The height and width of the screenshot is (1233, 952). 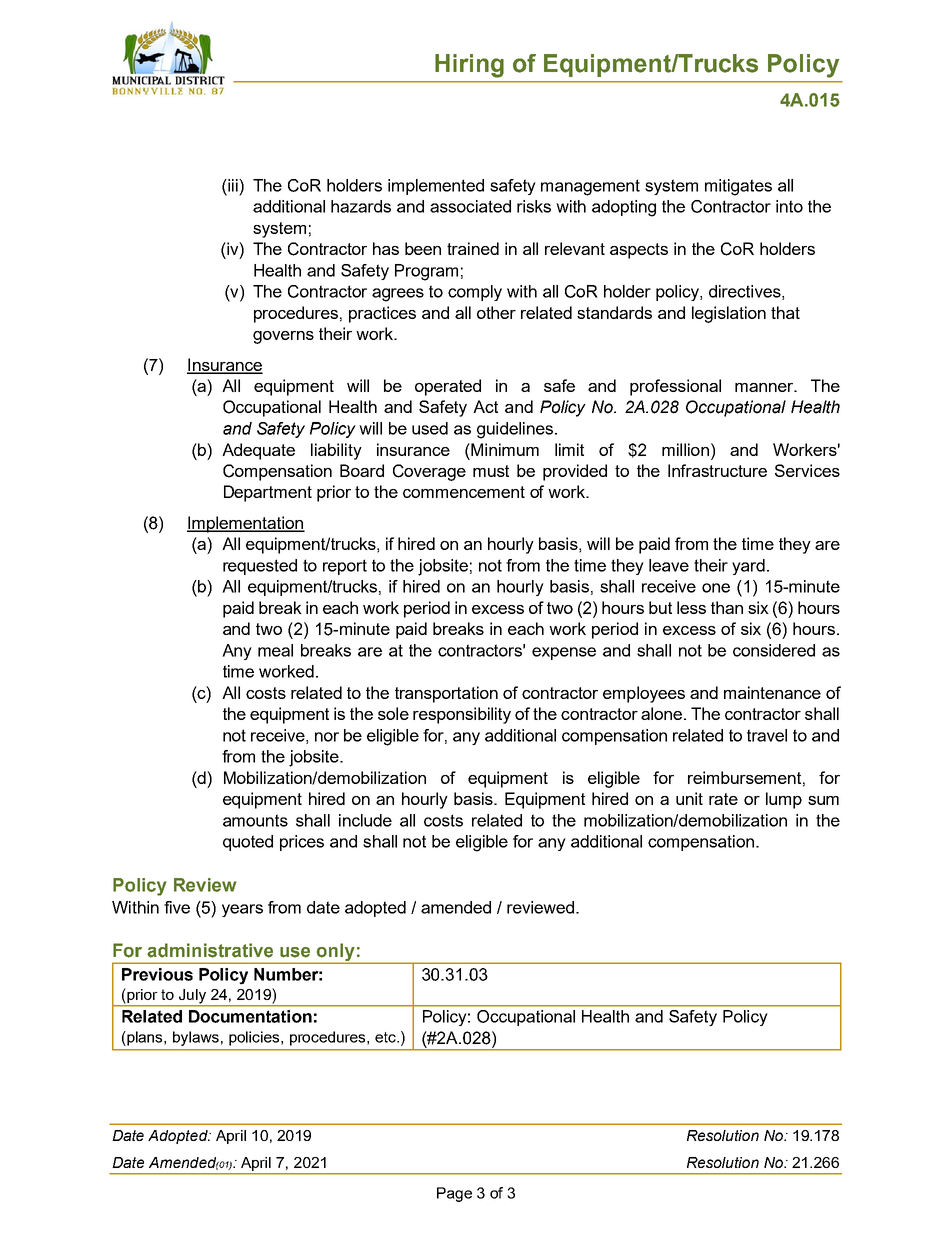 I want to click on mitigates, so click(x=738, y=187).
